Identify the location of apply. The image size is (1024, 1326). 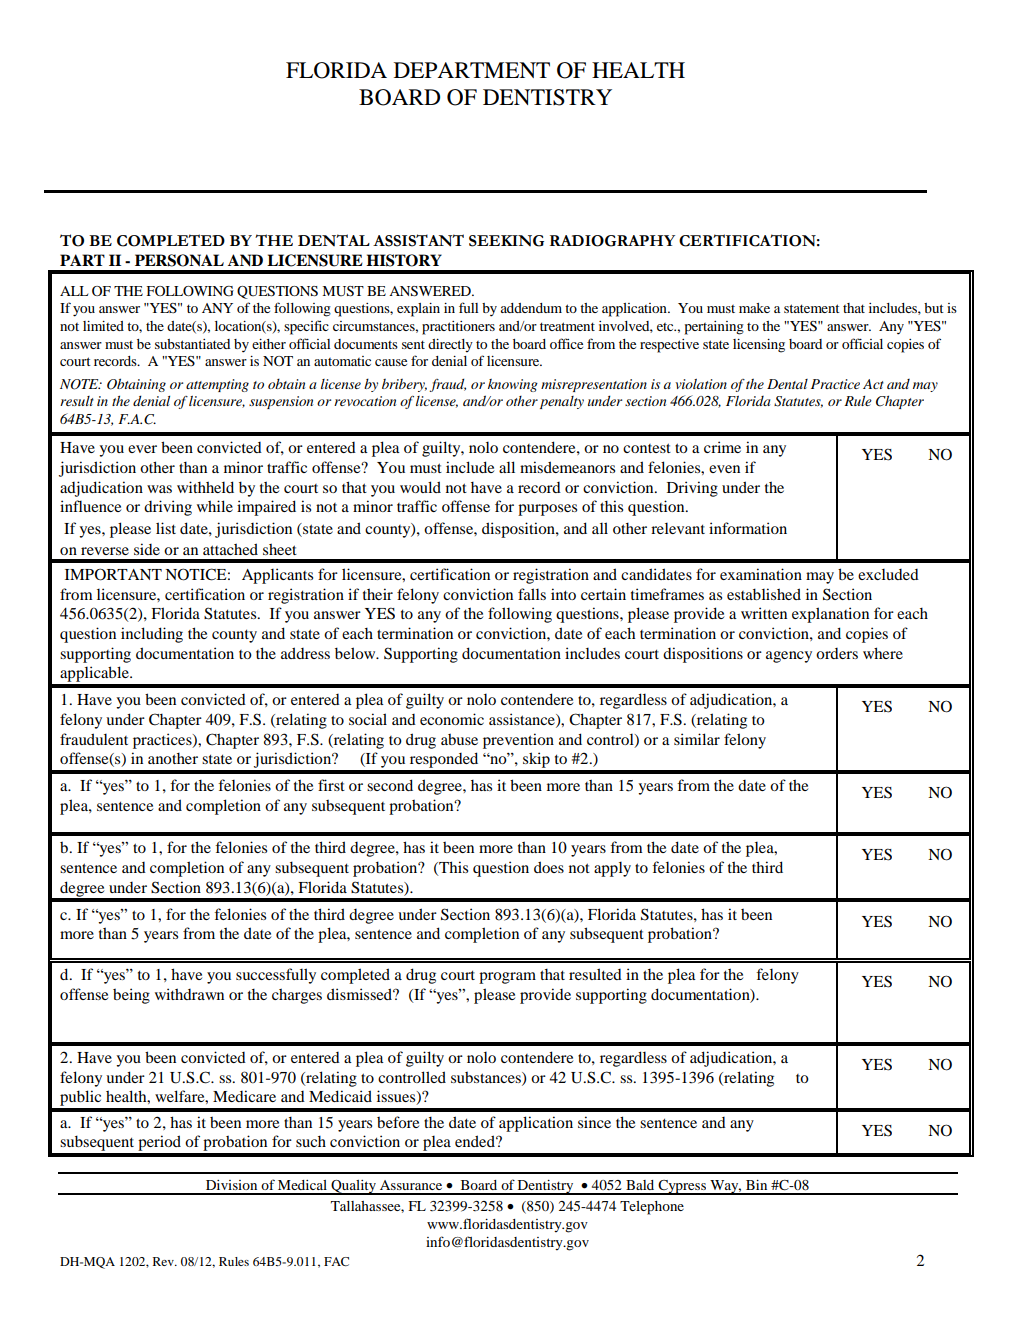
(612, 869).
